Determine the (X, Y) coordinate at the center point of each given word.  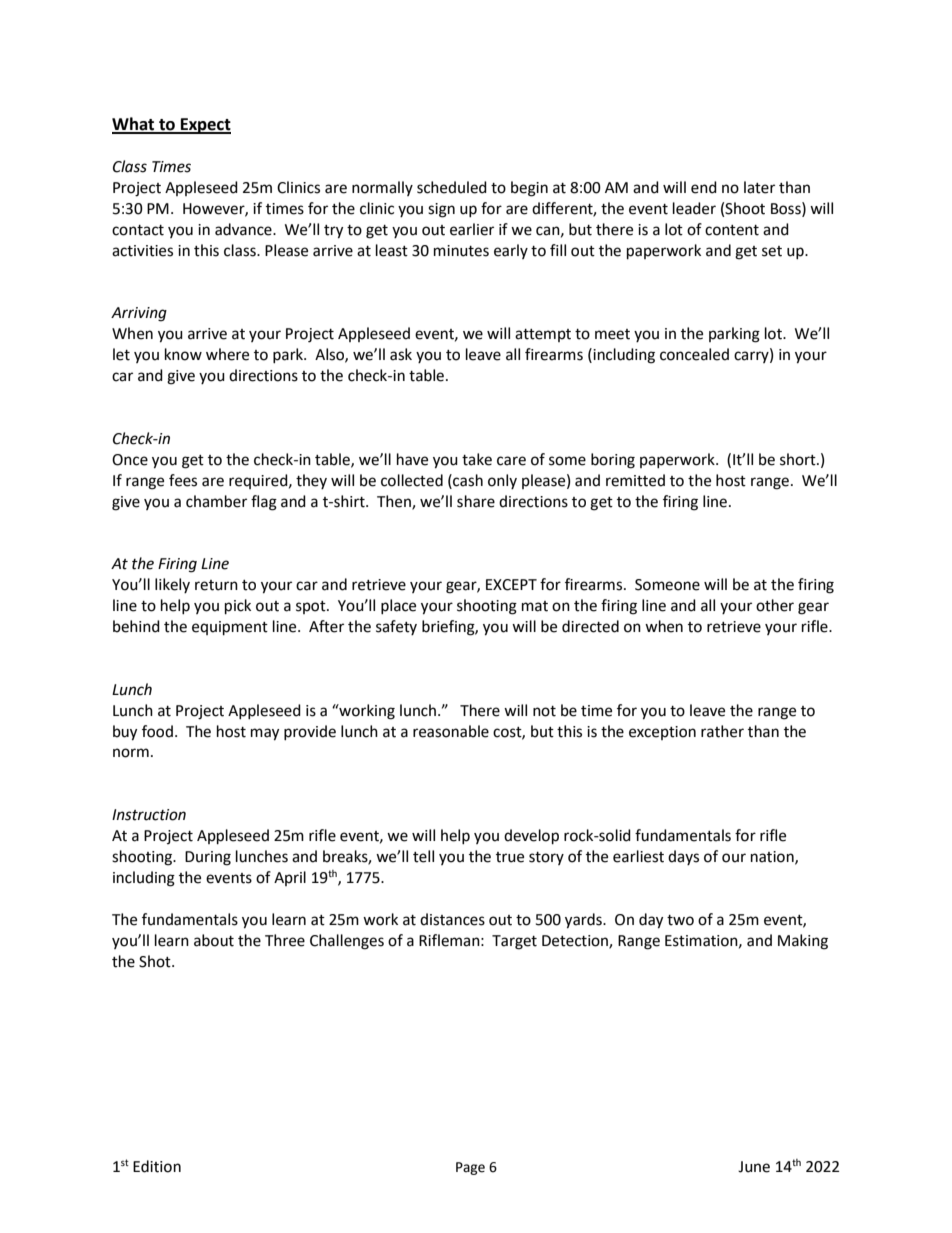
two (680, 920)
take (477, 459)
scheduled (452, 187)
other (775, 605)
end (704, 187)
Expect (205, 126)
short (799, 459)
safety (396, 627)
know (183, 354)
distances (452, 919)
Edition (157, 1166)
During (208, 858)
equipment (230, 628)
